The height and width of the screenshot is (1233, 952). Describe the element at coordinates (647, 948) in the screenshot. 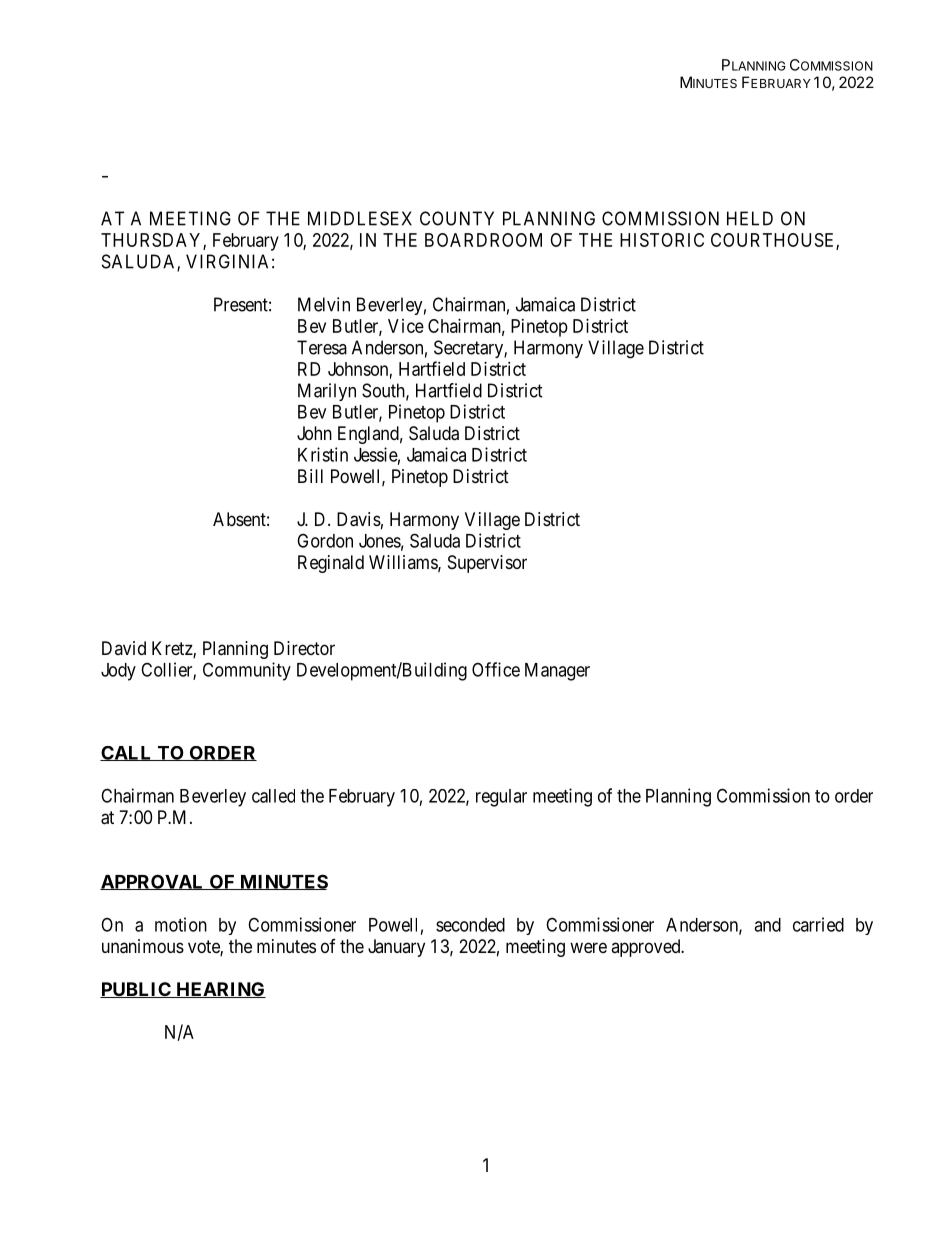

I see `approved` at that location.
